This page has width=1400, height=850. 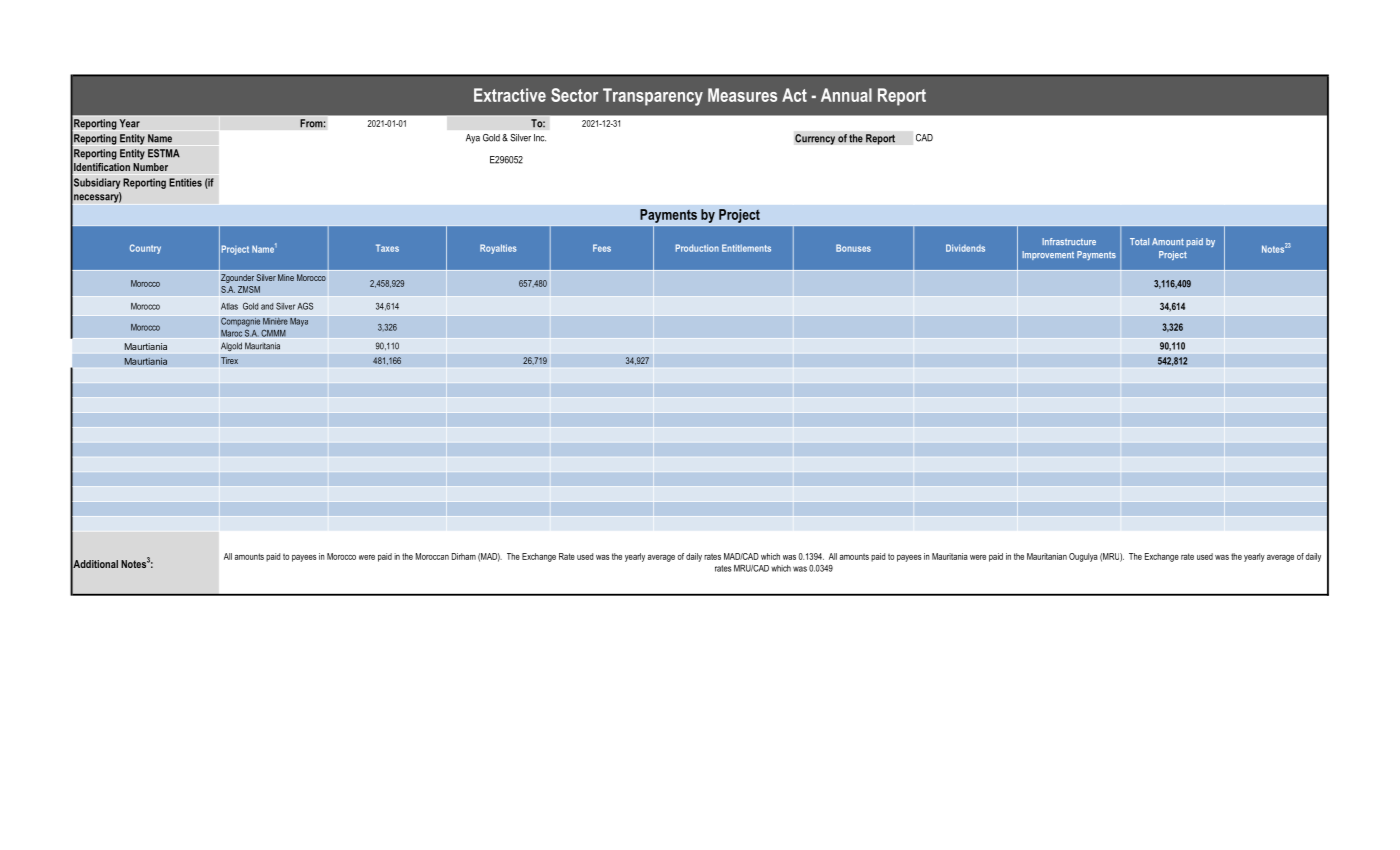 What do you see at coordinates (965, 248) in the page?
I see `Dividends` at bounding box center [965, 248].
